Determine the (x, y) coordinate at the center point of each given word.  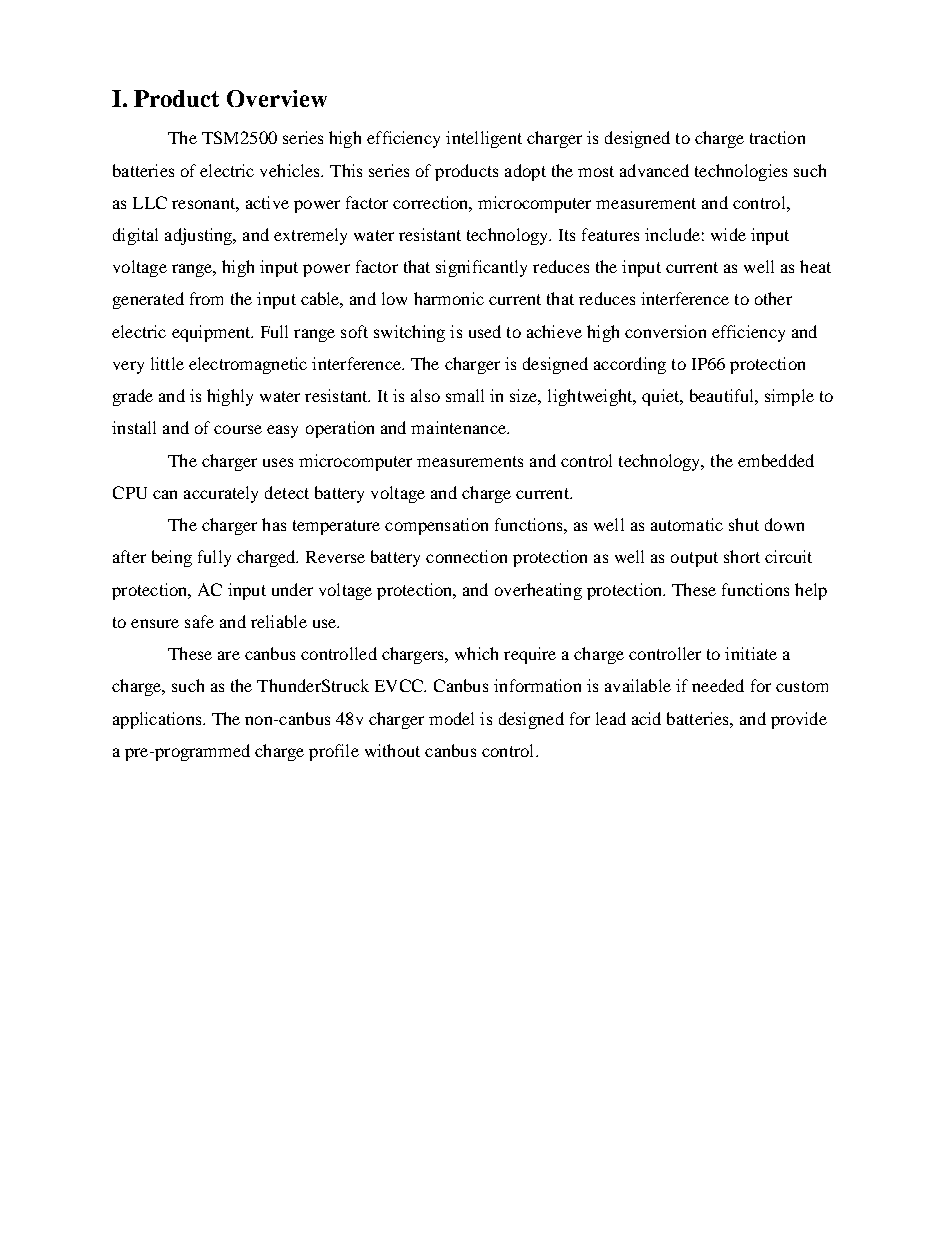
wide (728, 234)
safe (199, 621)
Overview (277, 98)
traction (777, 137)
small (465, 395)
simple (789, 397)
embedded (776, 460)
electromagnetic (248, 365)
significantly (481, 268)
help (811, 591)
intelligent (484, 139)
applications (158, 720)
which (476, 653)
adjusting (200, 236)
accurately (221, 494)
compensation (436, 526)
